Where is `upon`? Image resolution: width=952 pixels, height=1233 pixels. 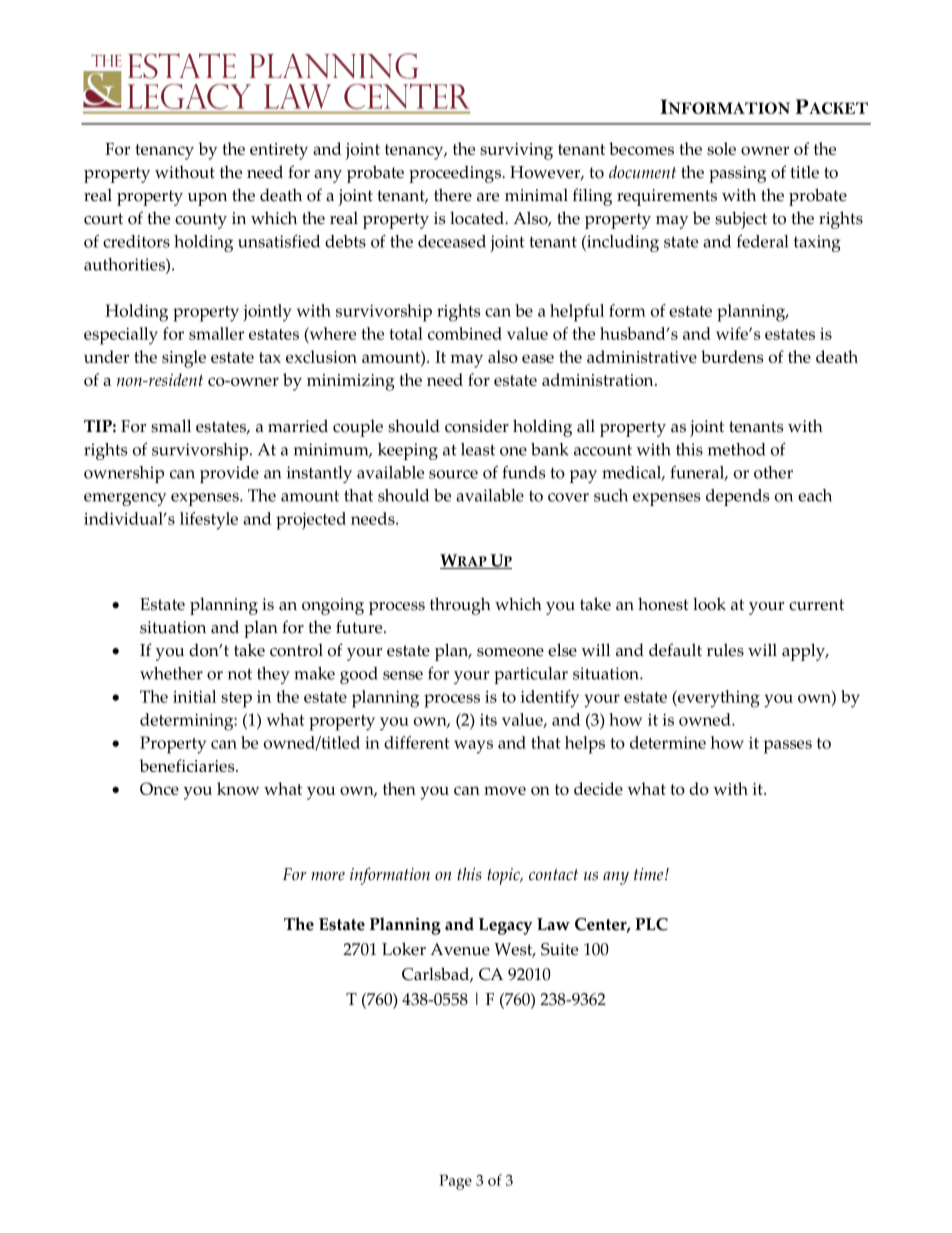 upon is located at coordinates (207, 199).
